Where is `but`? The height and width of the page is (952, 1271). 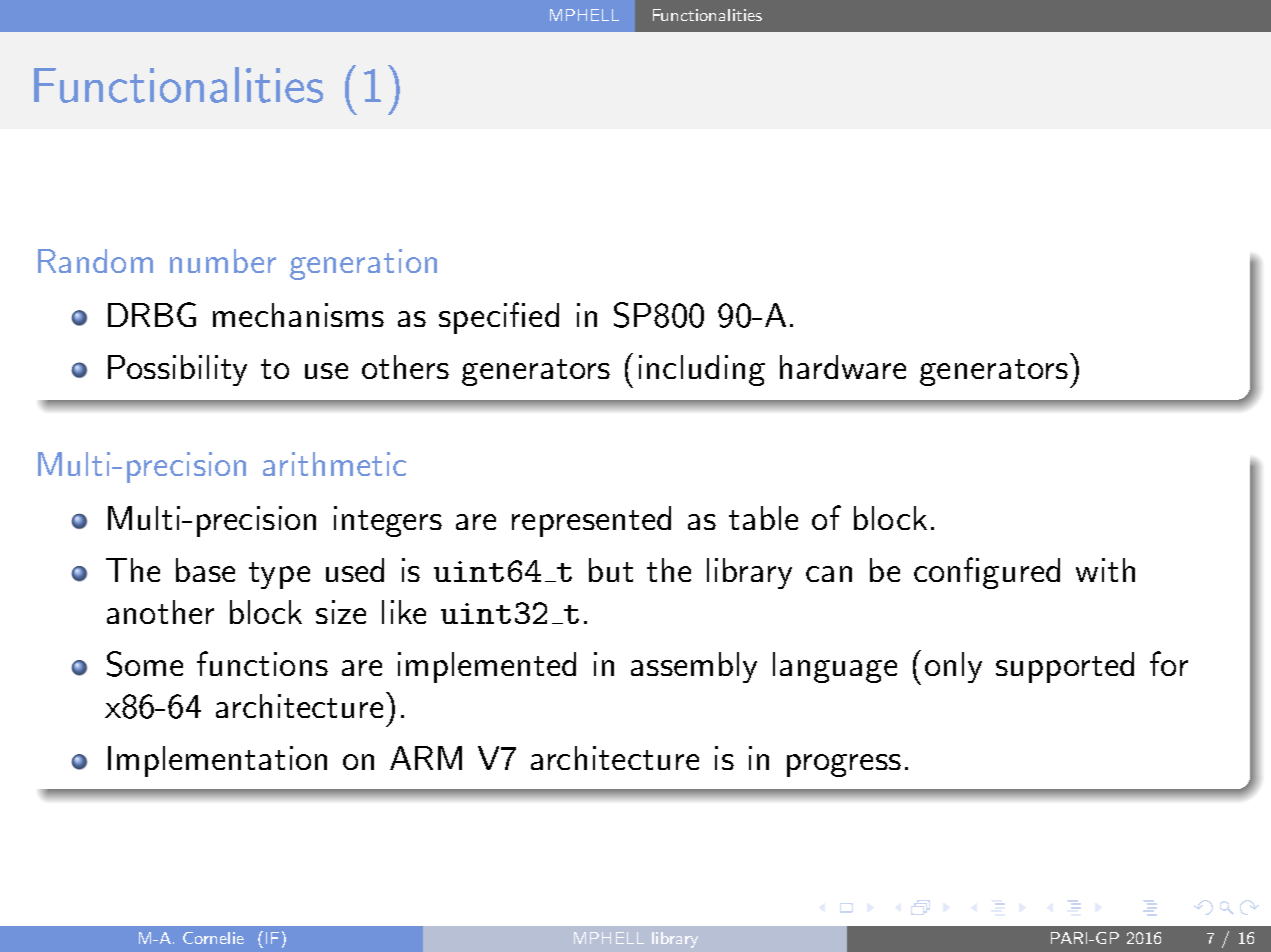 but is located at coordinates (611, 570).
